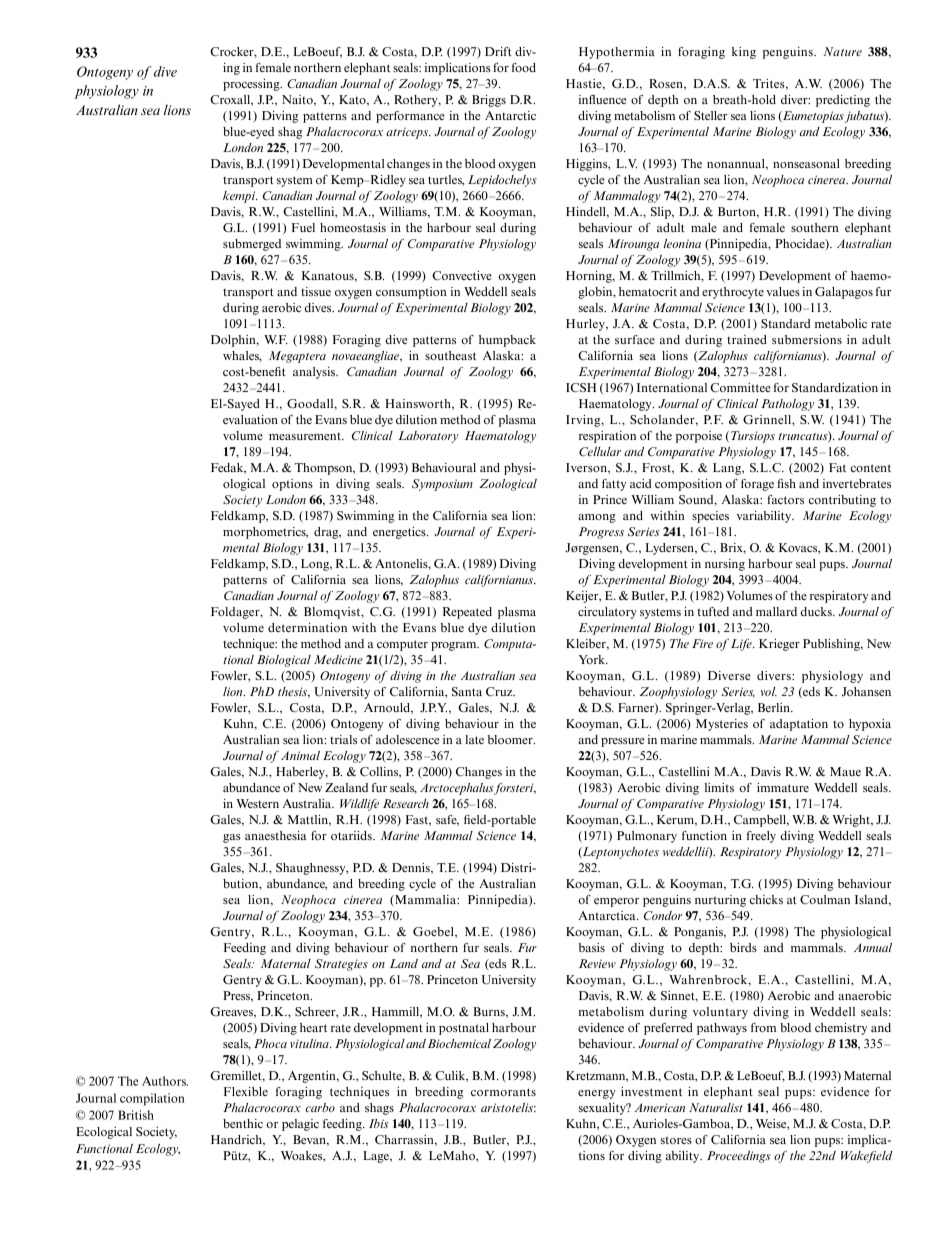 Image resolution: width=952 pixels, height=1251 pixels. What do you see at coordinates (511, 739) in the screenshot?
I see `bloomer` at bounding box center [511, 739].
